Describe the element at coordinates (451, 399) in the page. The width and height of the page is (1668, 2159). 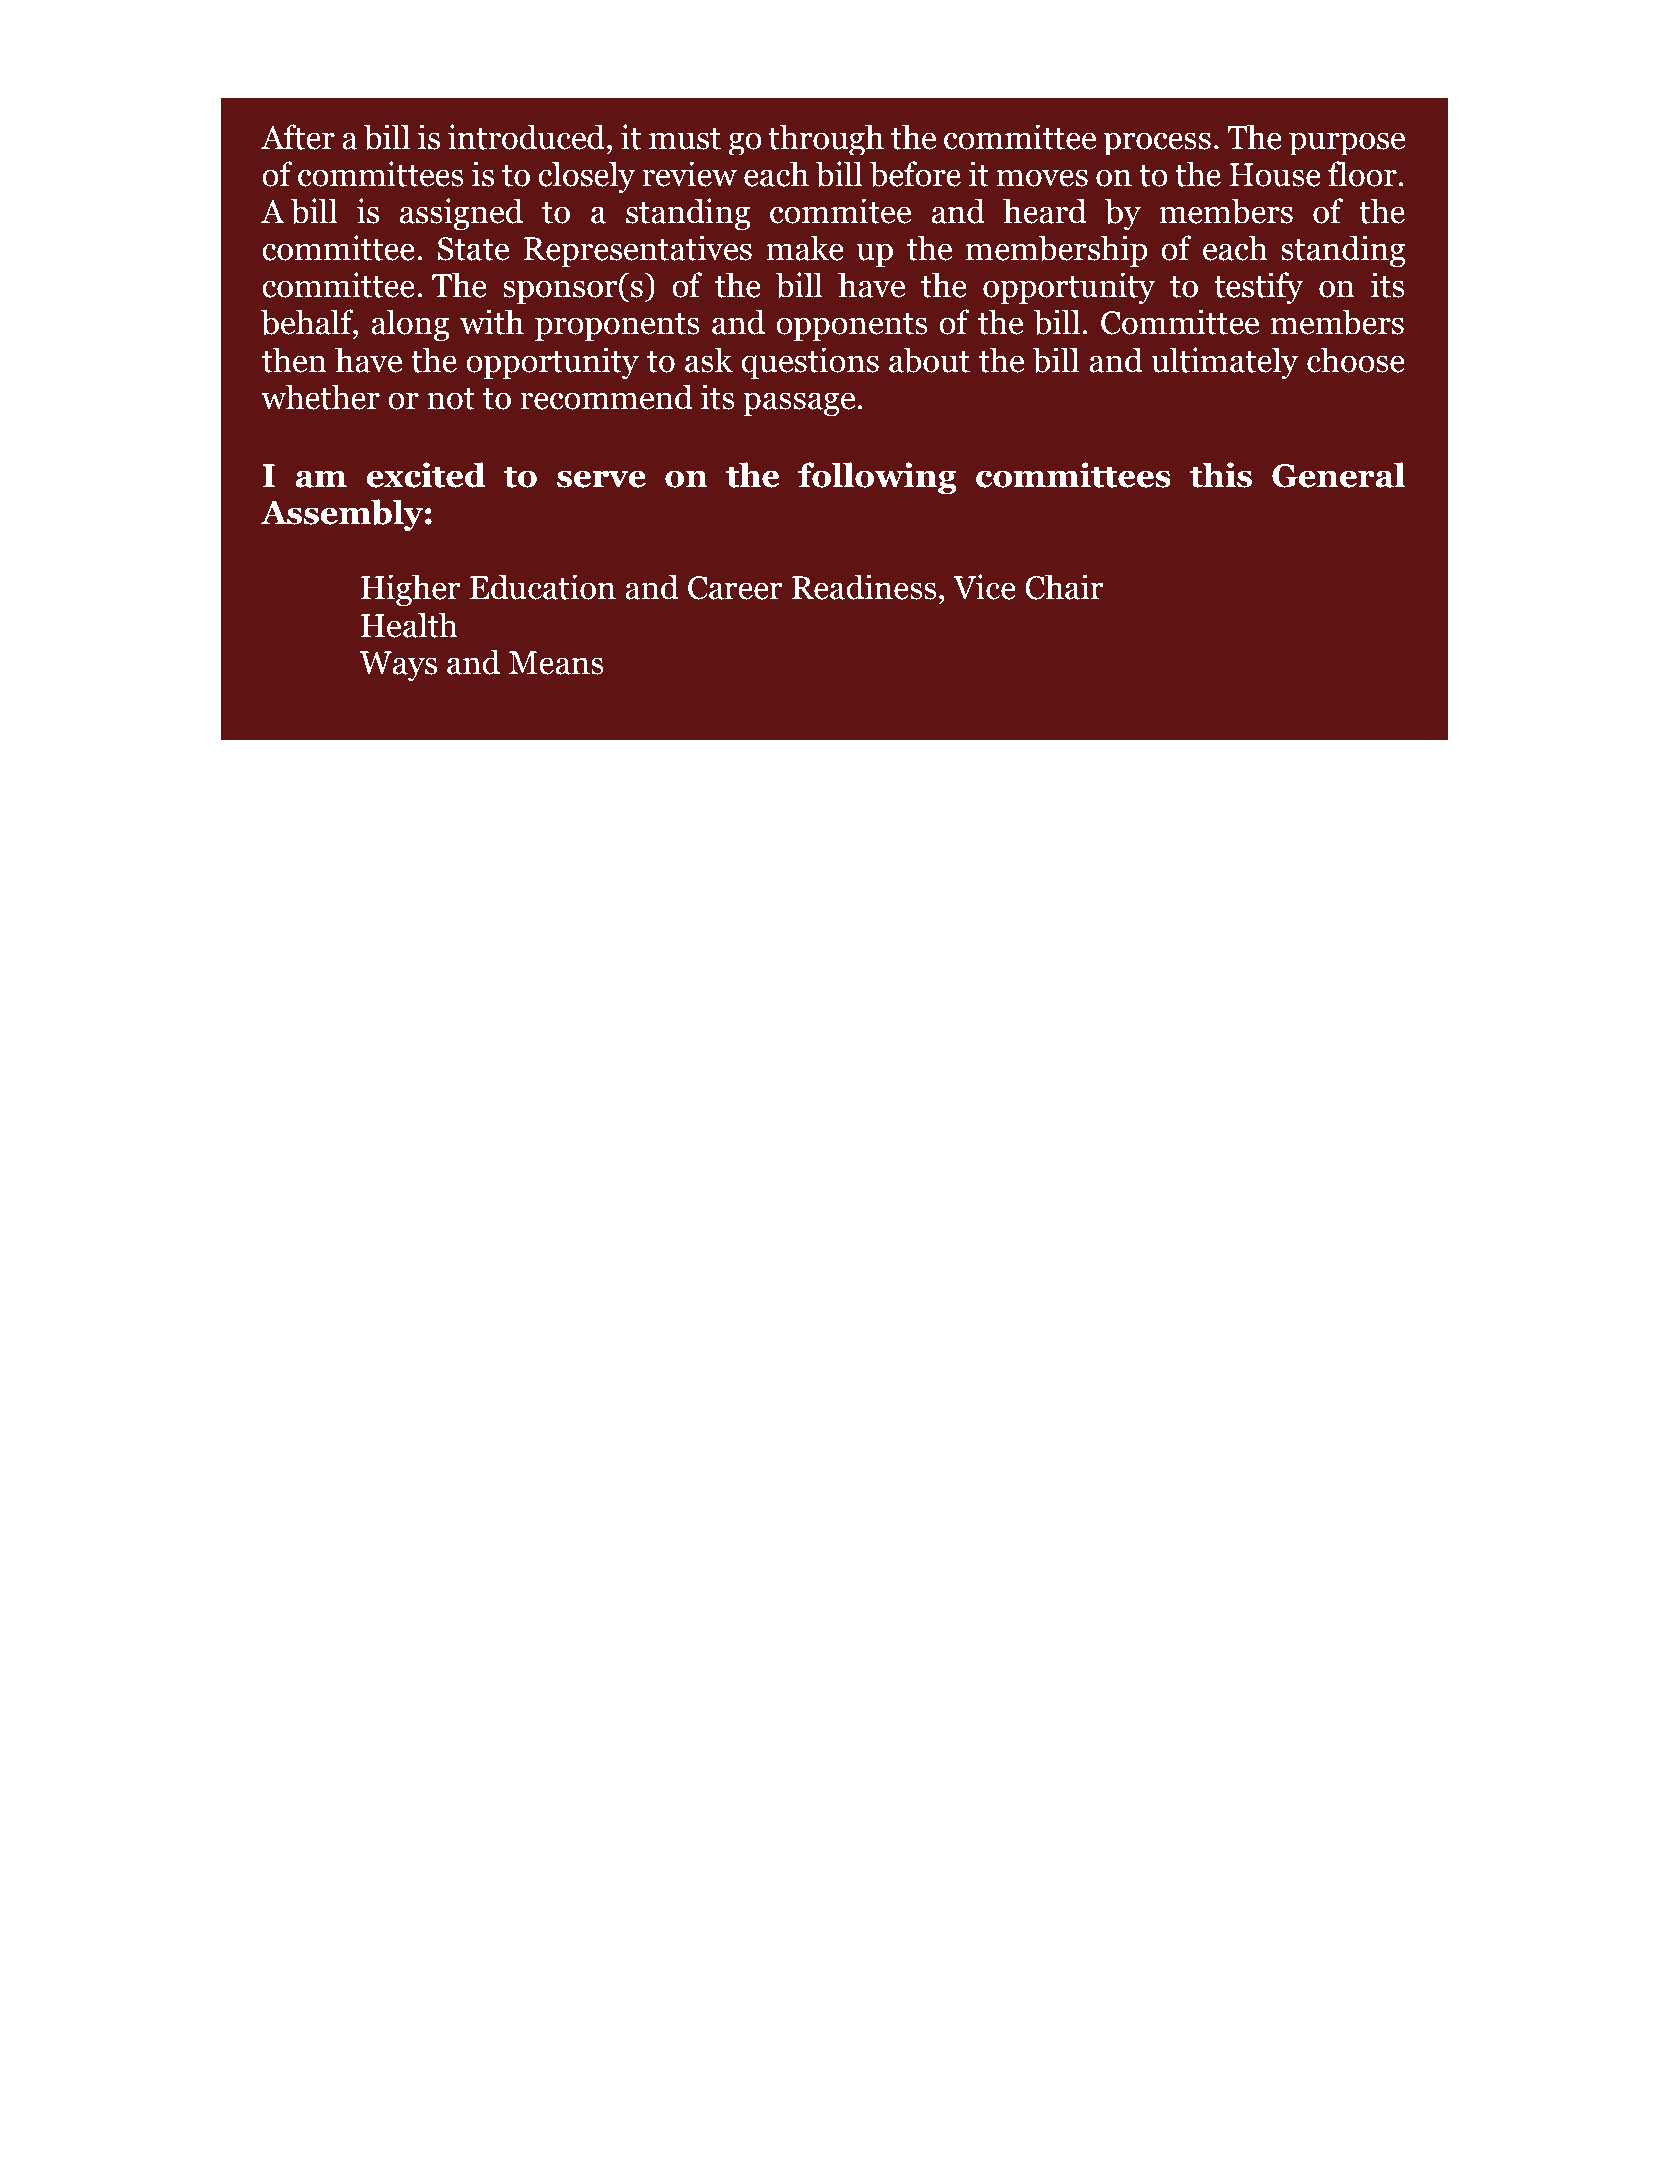
I see `not` at that location.
